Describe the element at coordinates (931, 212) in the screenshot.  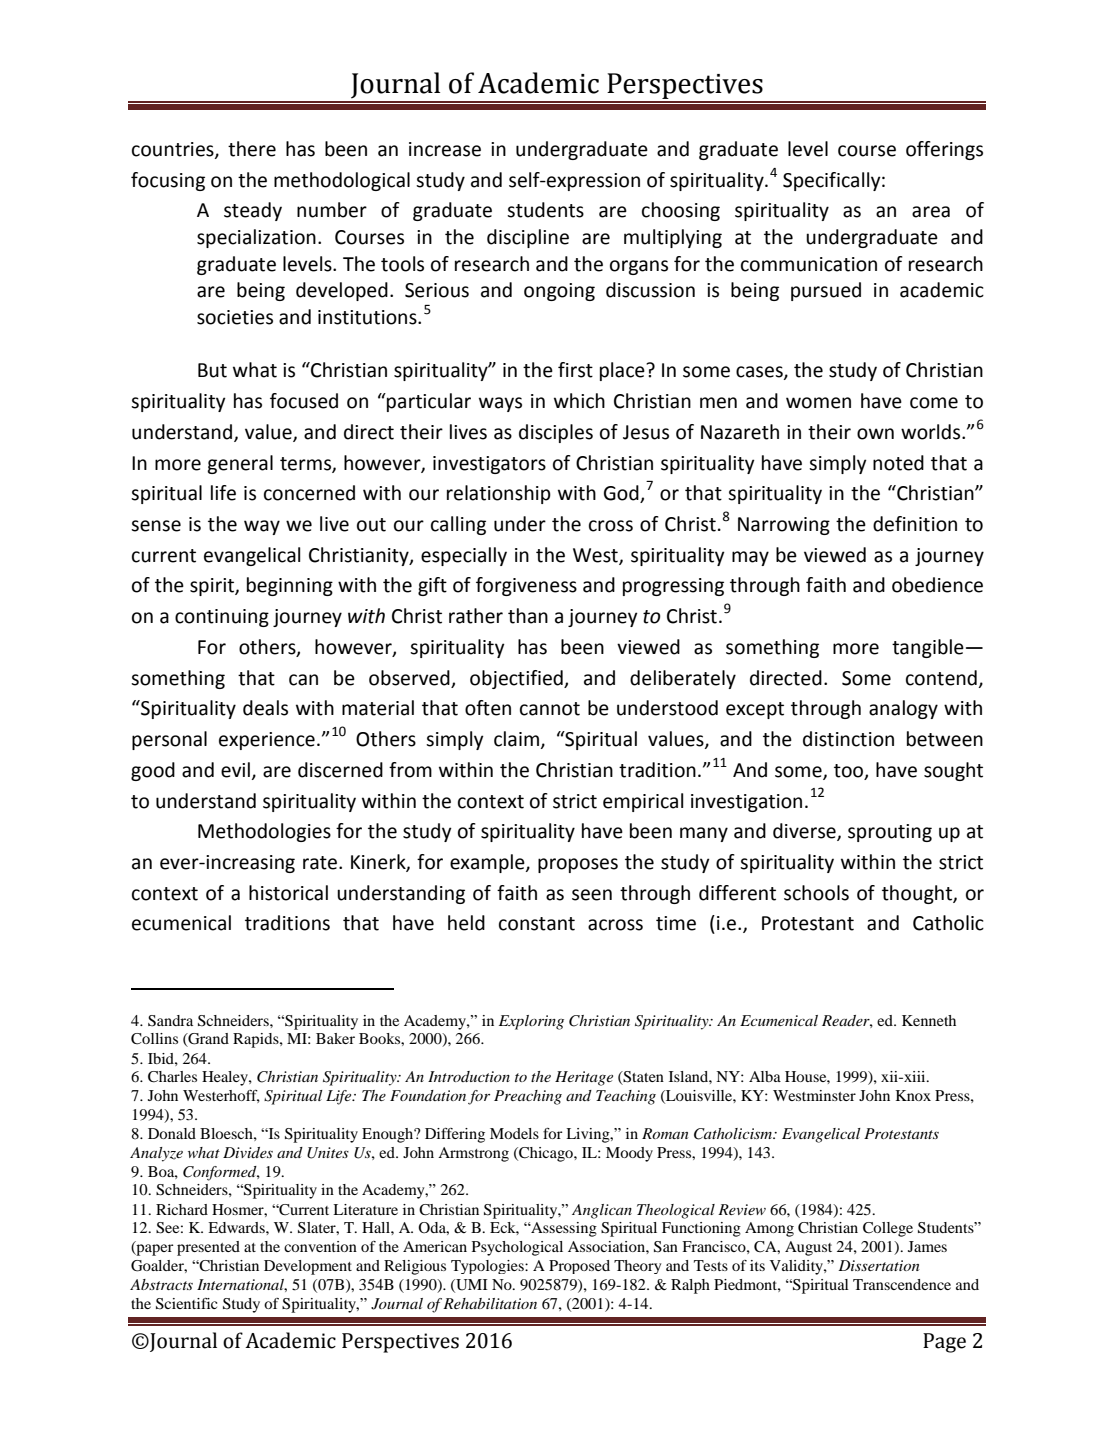
I see `area` at that location.
